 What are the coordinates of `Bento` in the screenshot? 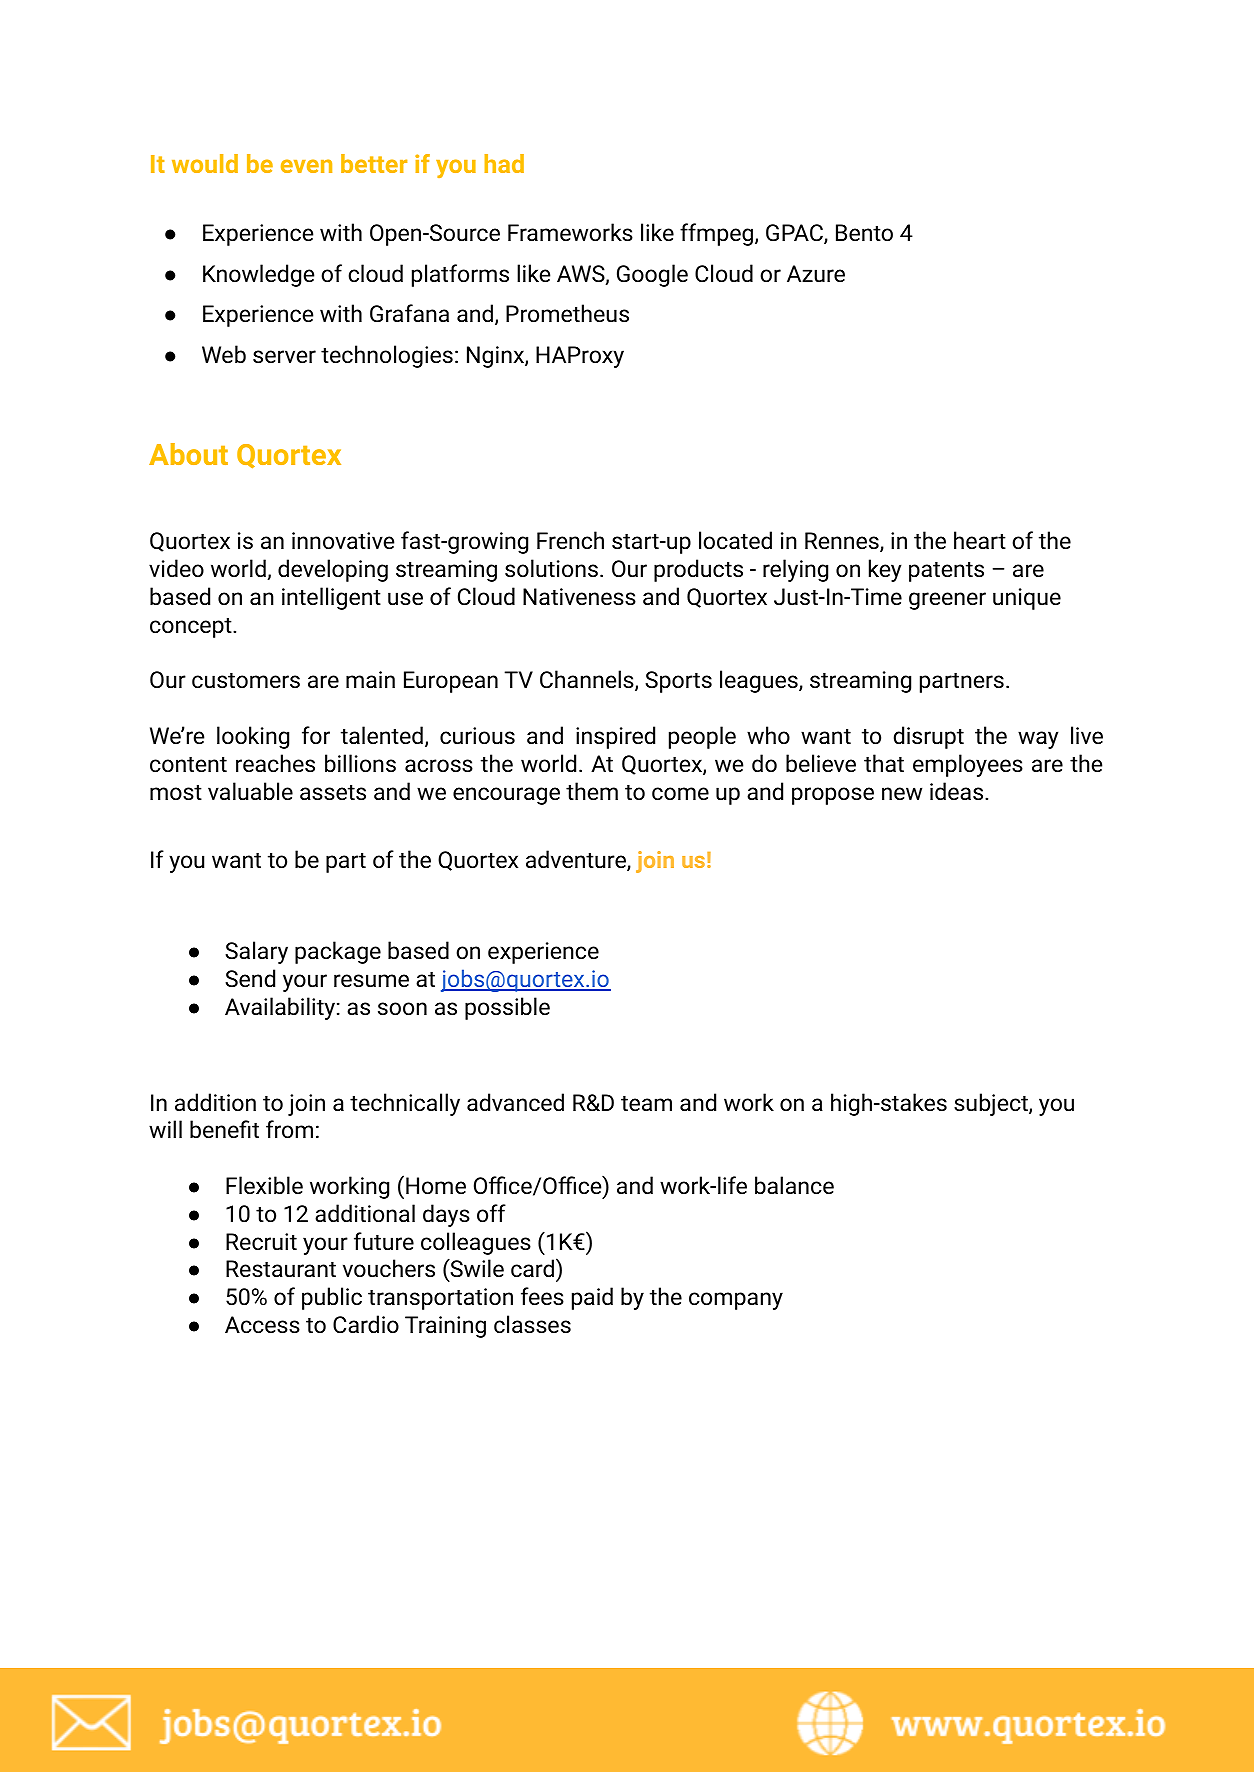 It's located at (864, 232).
